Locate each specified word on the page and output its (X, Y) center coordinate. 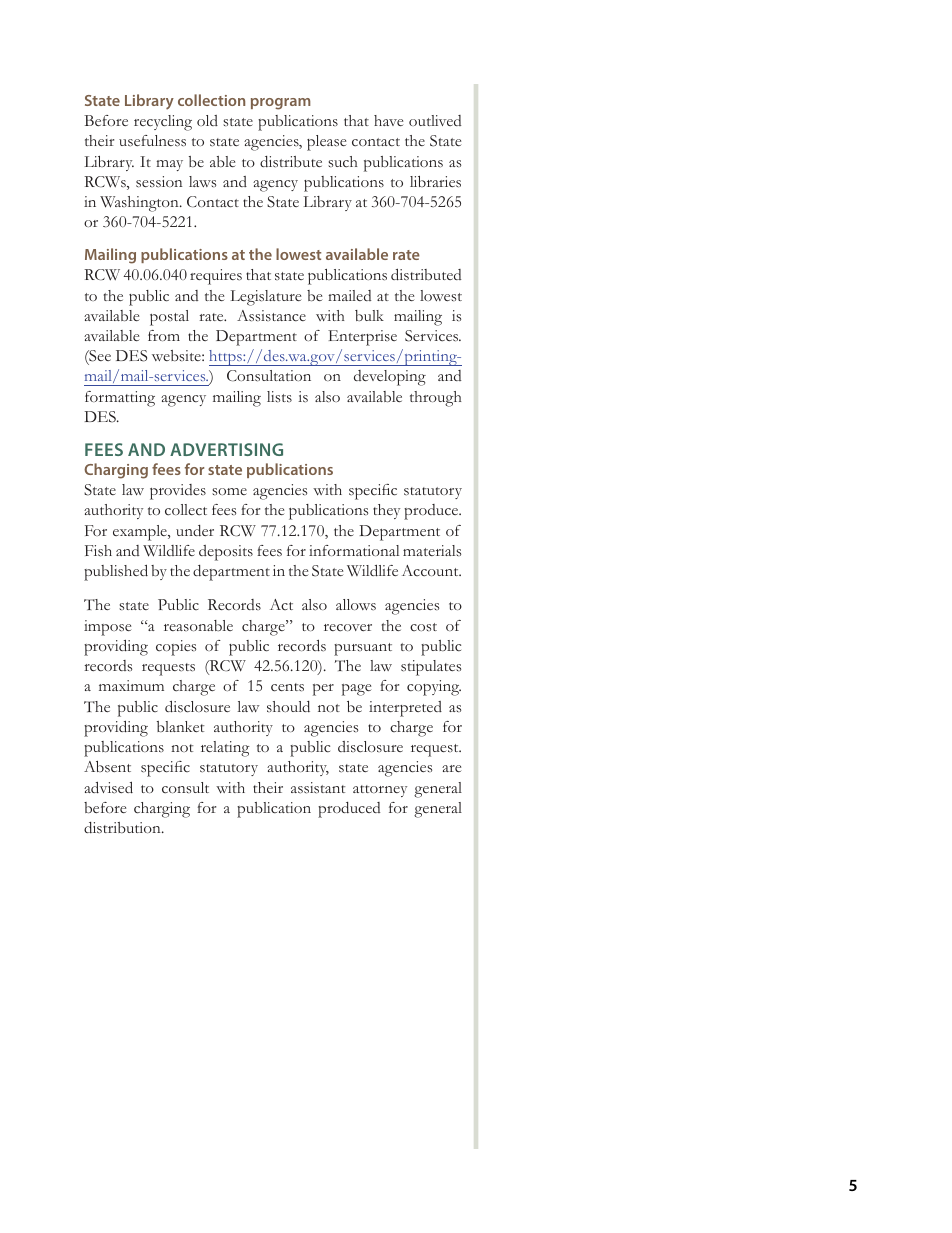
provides (178, 492)
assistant (318, 788)
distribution (123, 828)
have (388, 120)
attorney (380, 791)
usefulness (152, 141)
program (281, 104)
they (386, 511)
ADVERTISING (226, 449)
